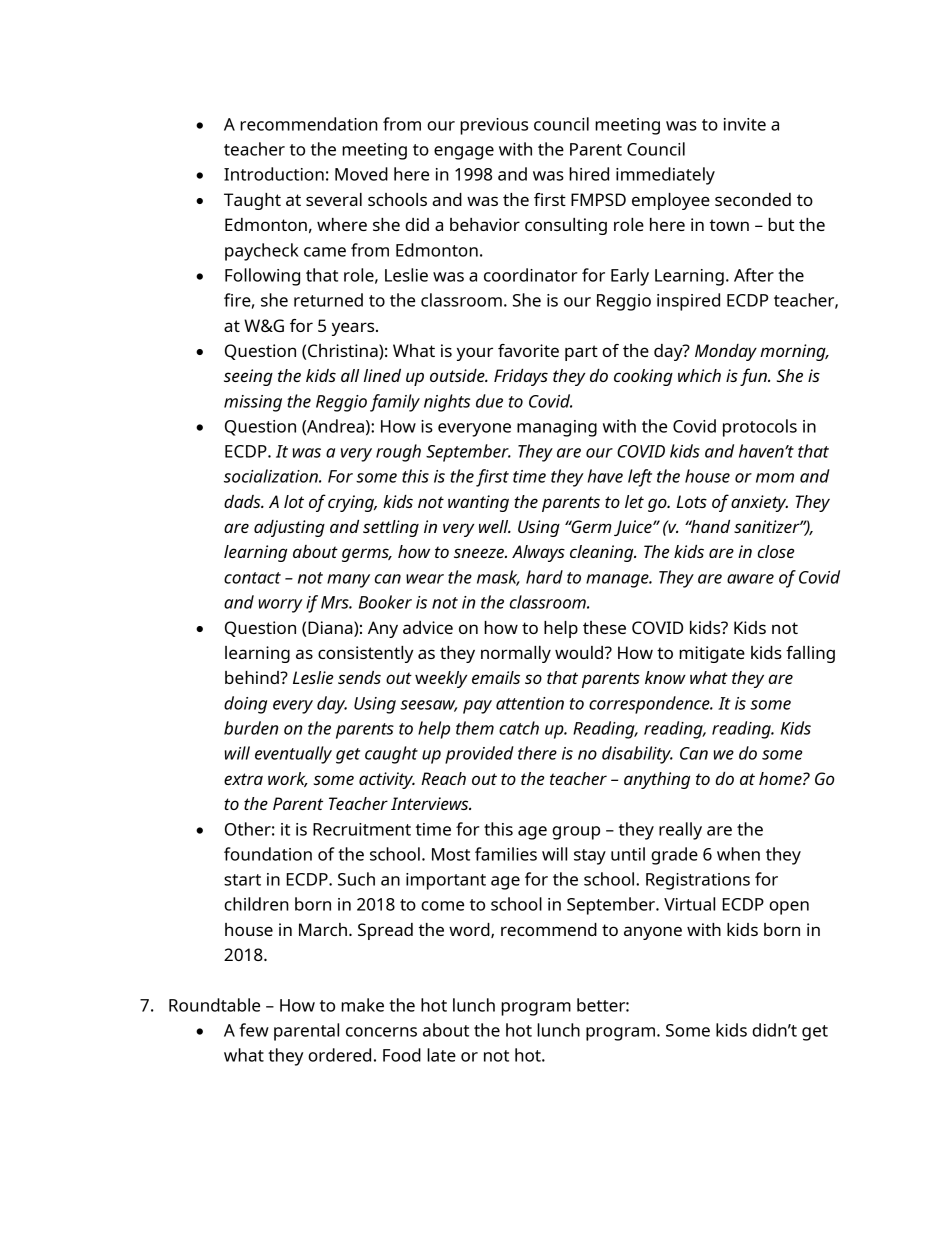 The height and width of the page is (1233, 952). What do you see at coordinates (328, 300) in the page?
I see `returned` at bounding box center [328, 300].
